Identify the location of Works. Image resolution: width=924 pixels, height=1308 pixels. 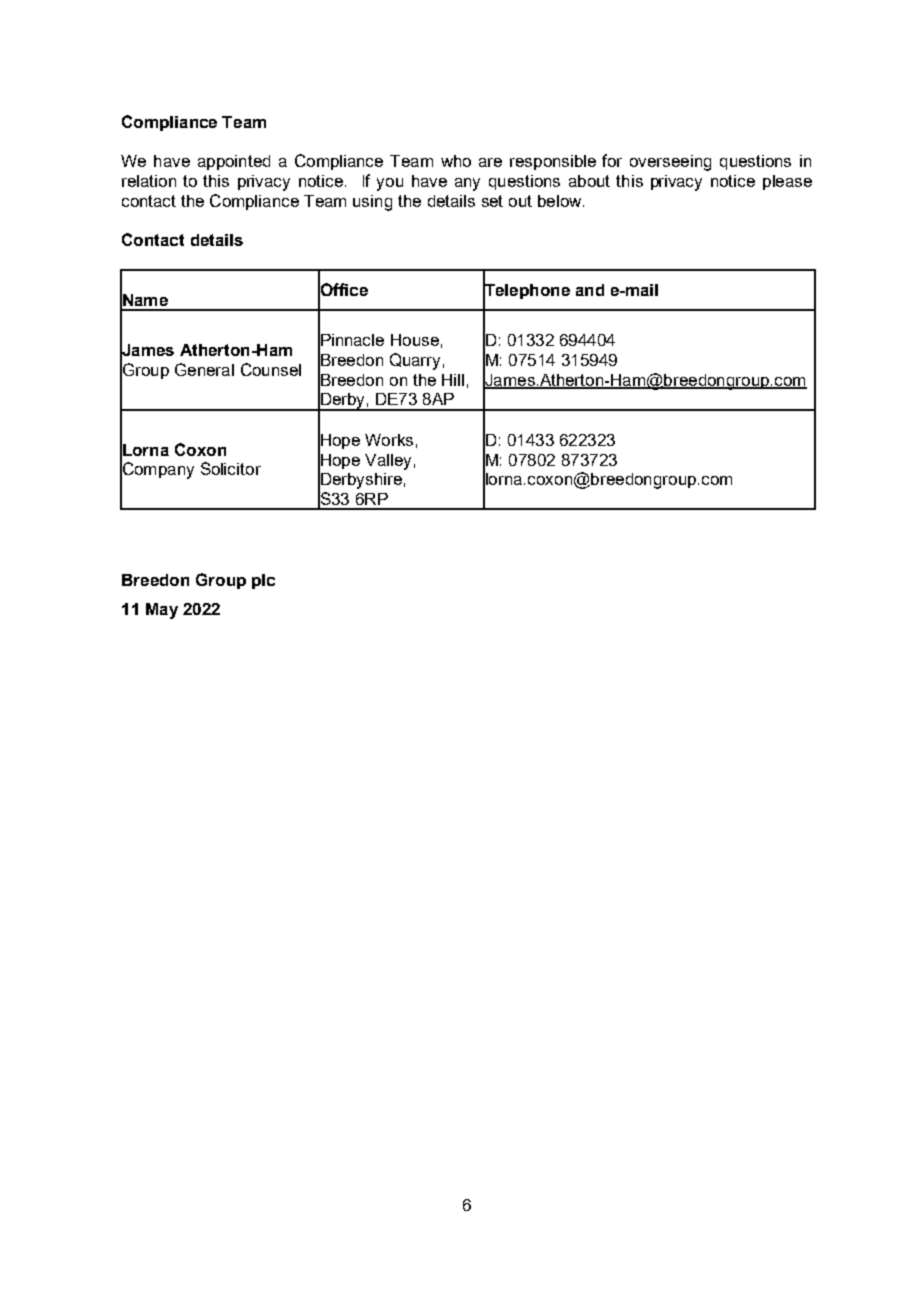
(389, 440).
